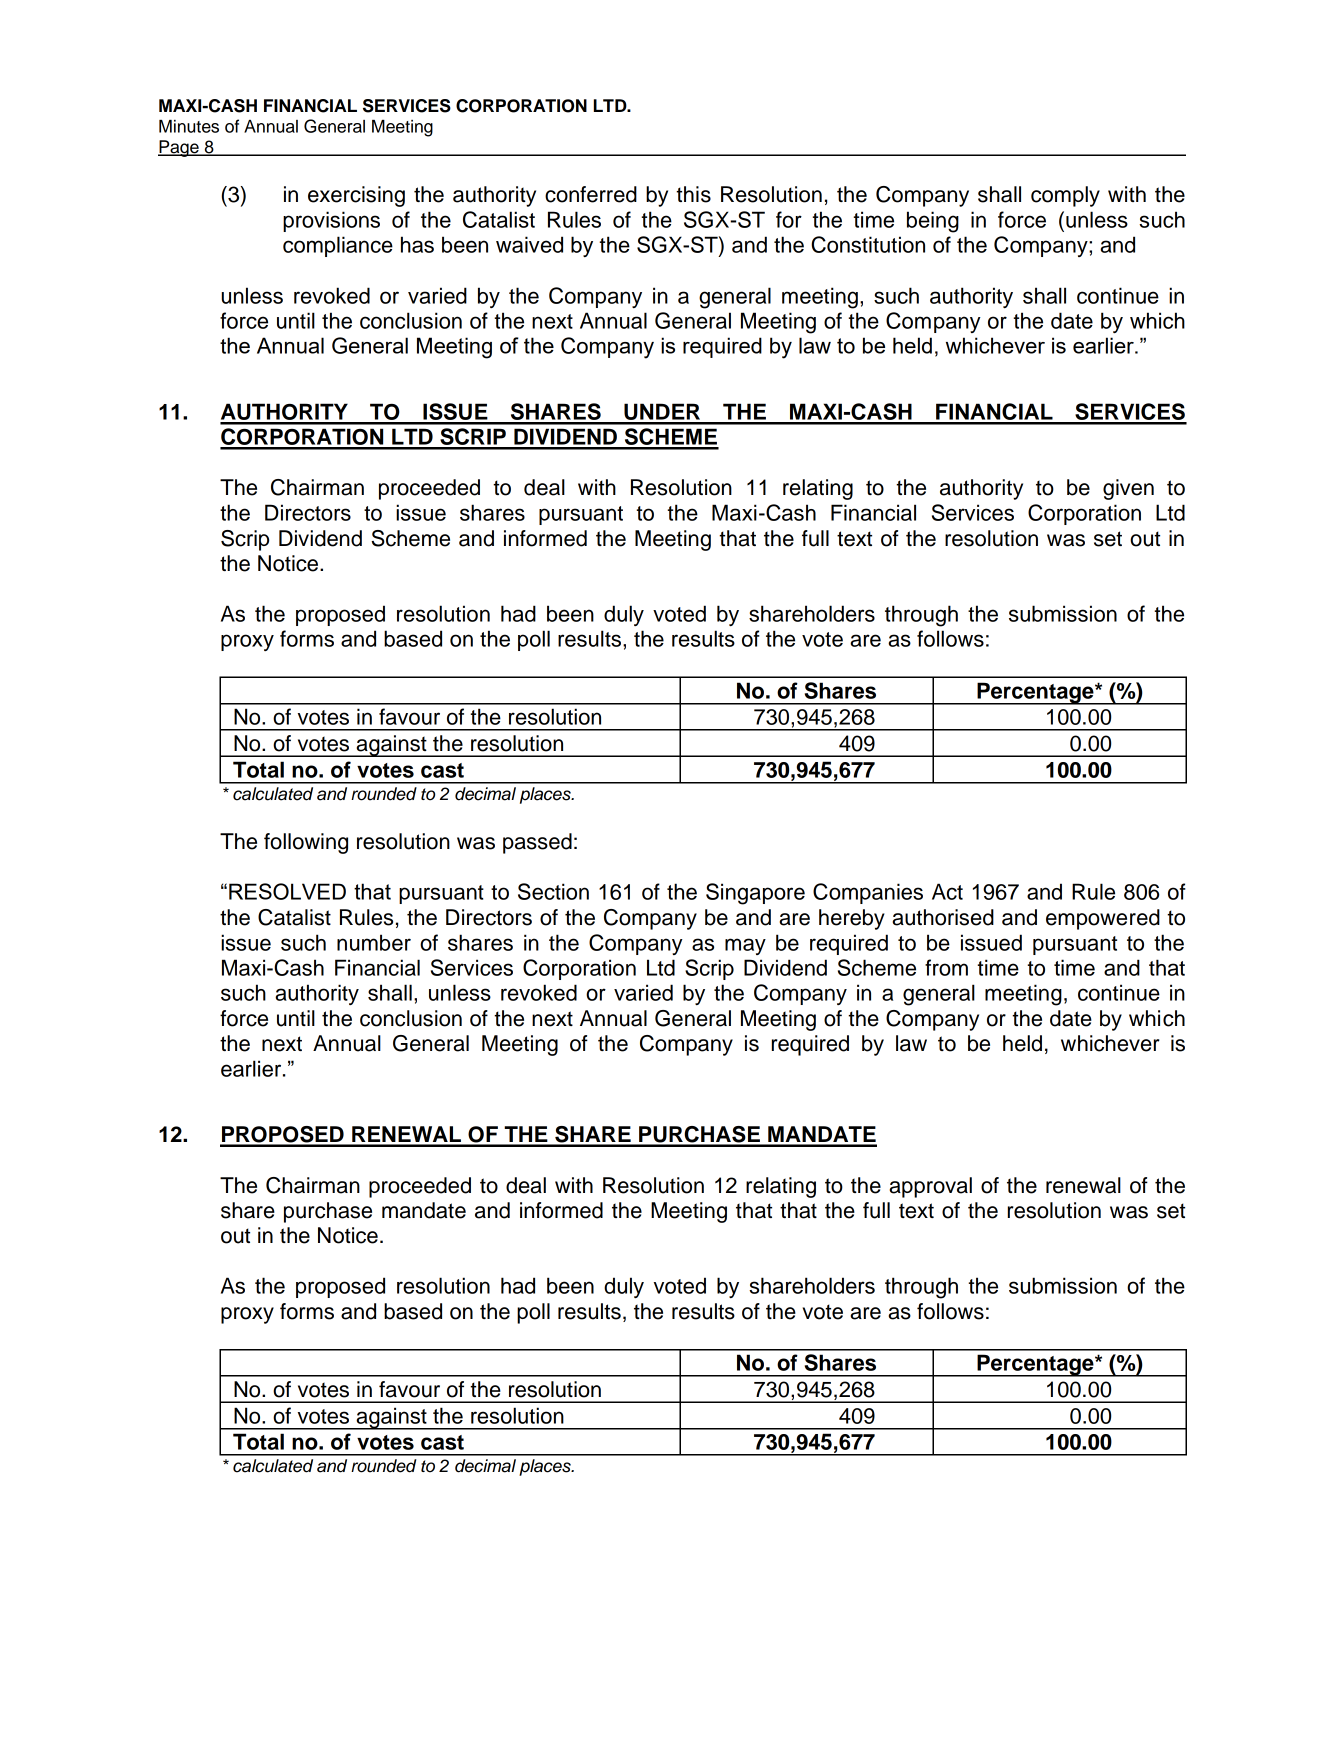 The height and width of the screenshot is (1739, 1344). I want to click on compliance, so click(338, 246).
